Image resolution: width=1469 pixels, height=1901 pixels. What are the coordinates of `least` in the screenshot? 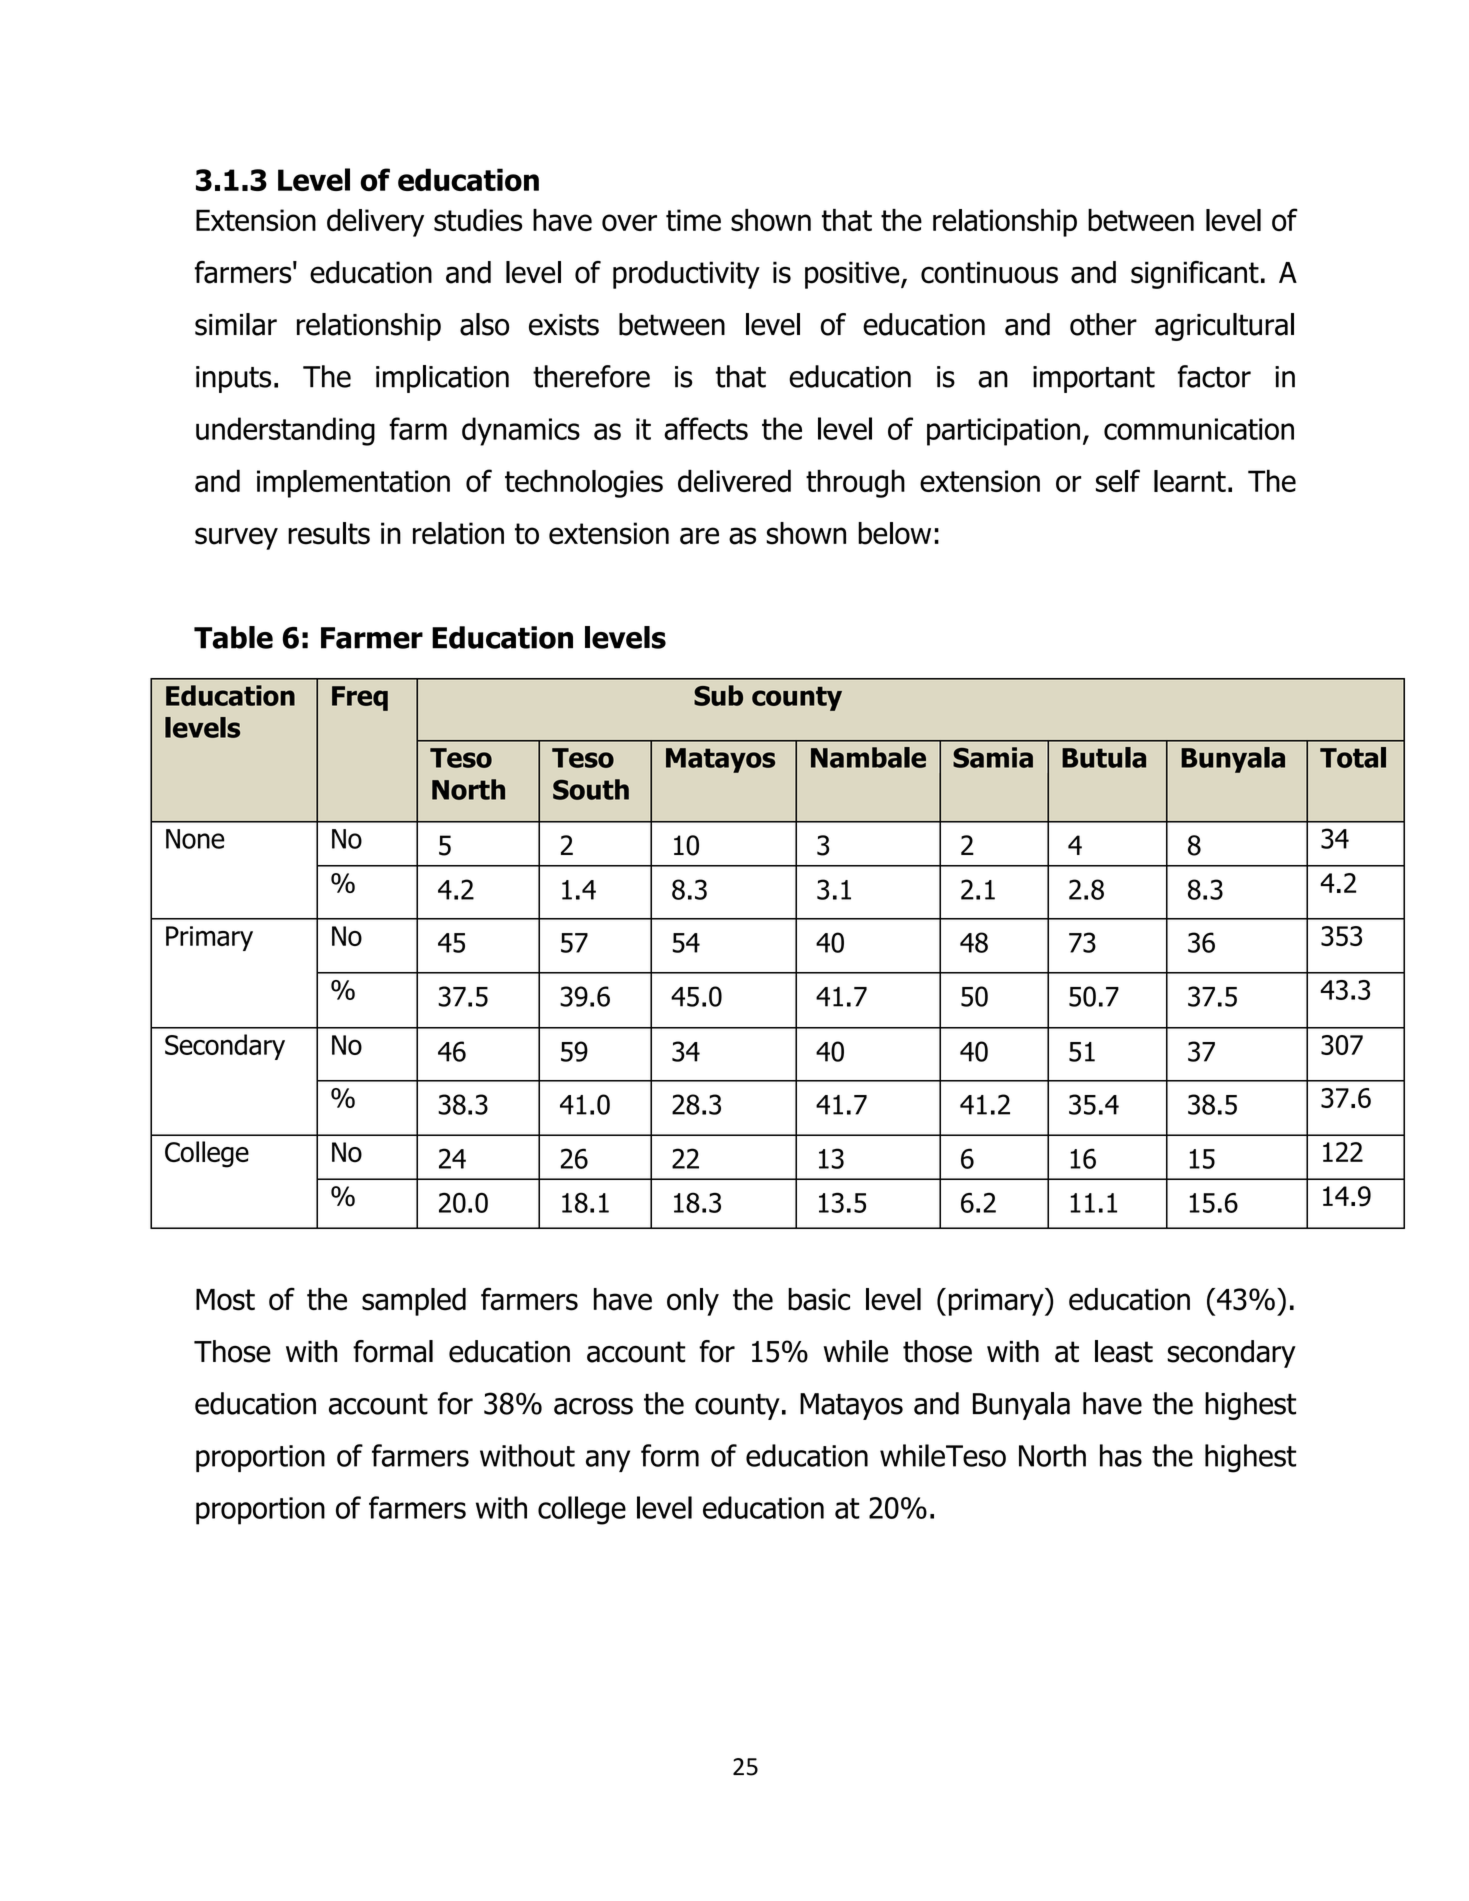 It's located at (1124, 1351).
